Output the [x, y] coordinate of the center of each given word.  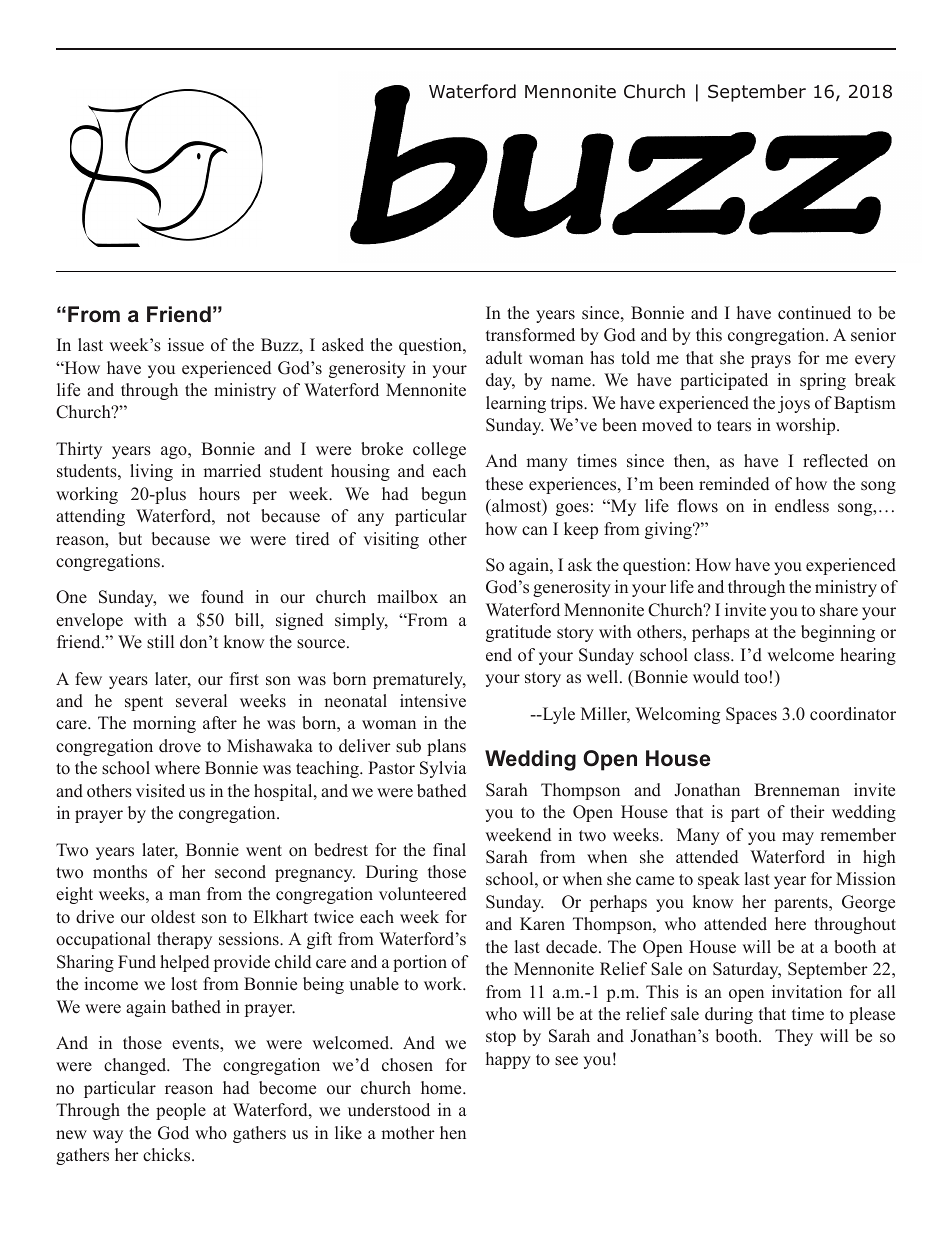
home [442, 1088]
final [449, 849]
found [222, 597]
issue [186, 345]
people [181, 1111]
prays [771, 361]
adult [504, 358]
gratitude [518, 633]
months [120, 872]
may [798, 838]
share [839, 610]
